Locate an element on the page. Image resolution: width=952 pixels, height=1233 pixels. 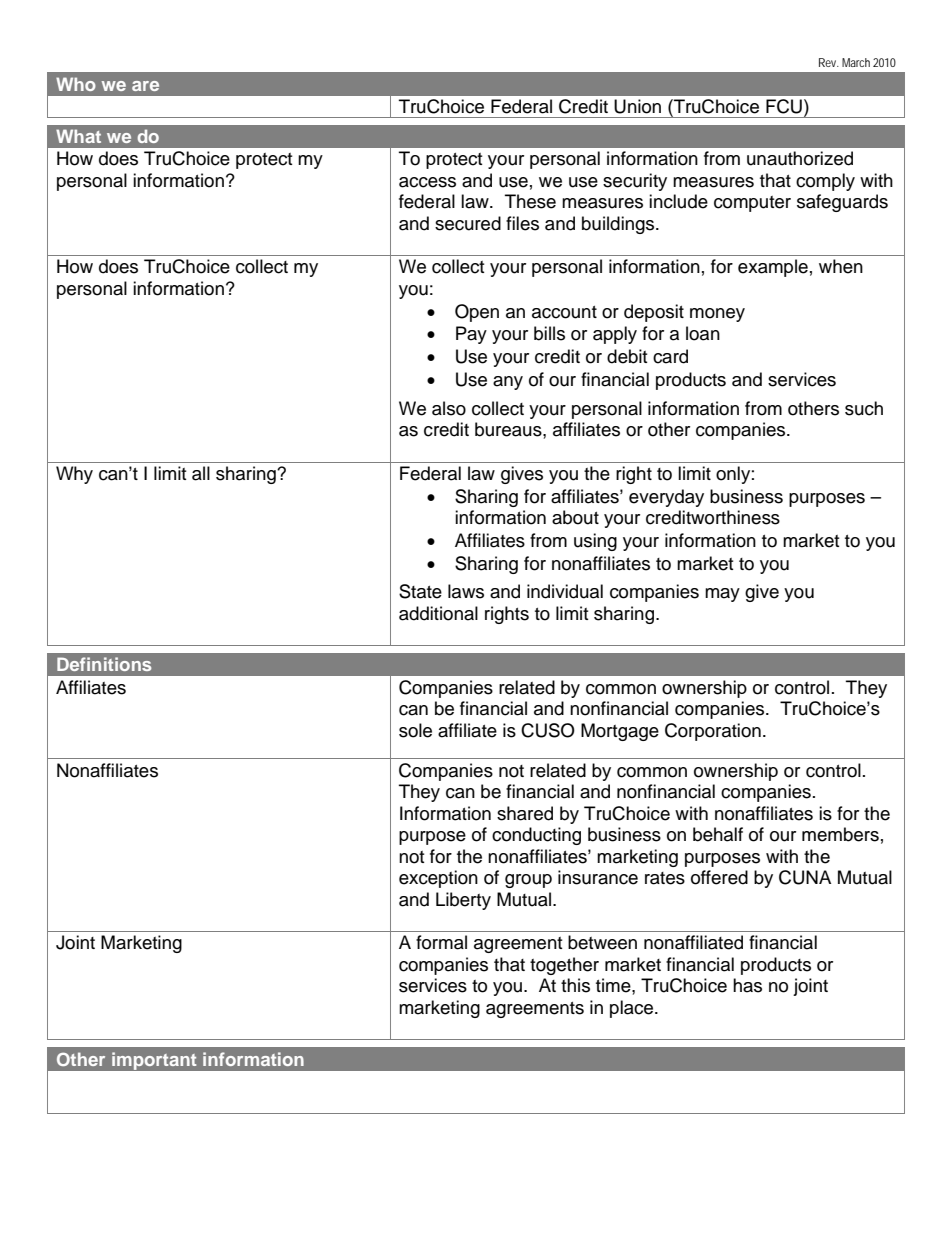
Why is located at coordinates (74, 475).
